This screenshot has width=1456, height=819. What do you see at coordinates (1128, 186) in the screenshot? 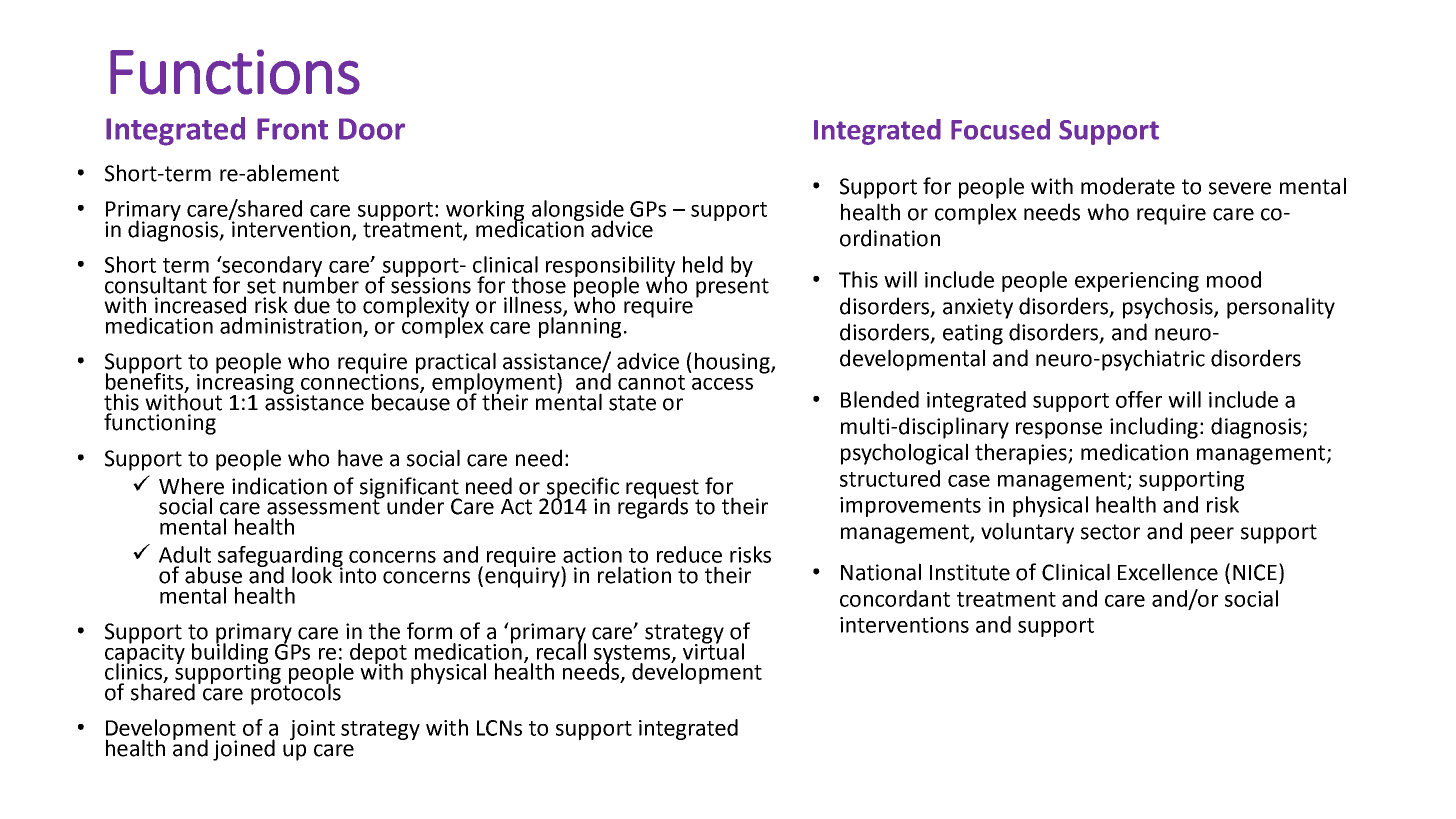
I see `moderate` at bounding box center [1128, 186].
